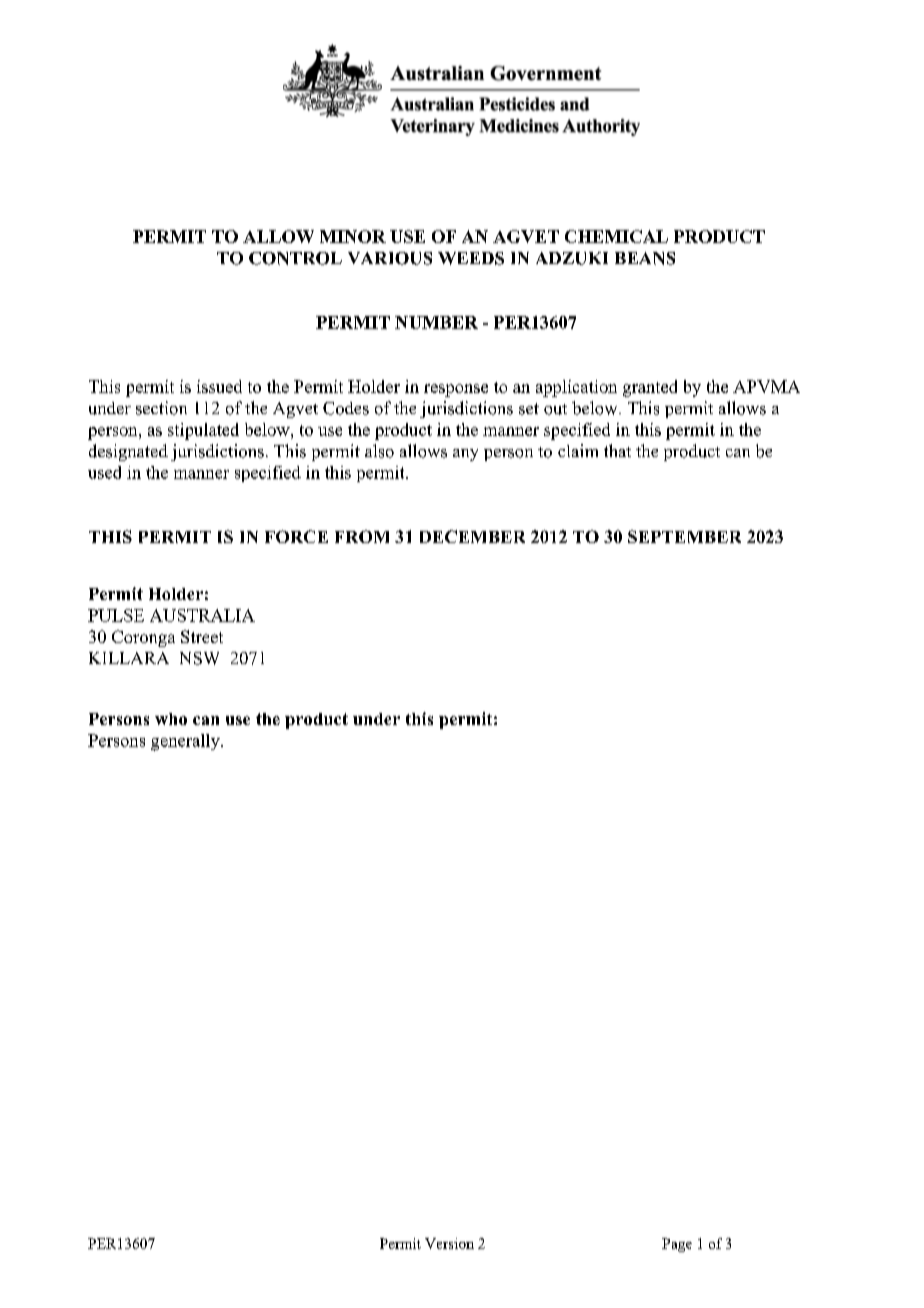  Describe the element at coordinates (677, 1245) in the image. I see `Page` at that location.
